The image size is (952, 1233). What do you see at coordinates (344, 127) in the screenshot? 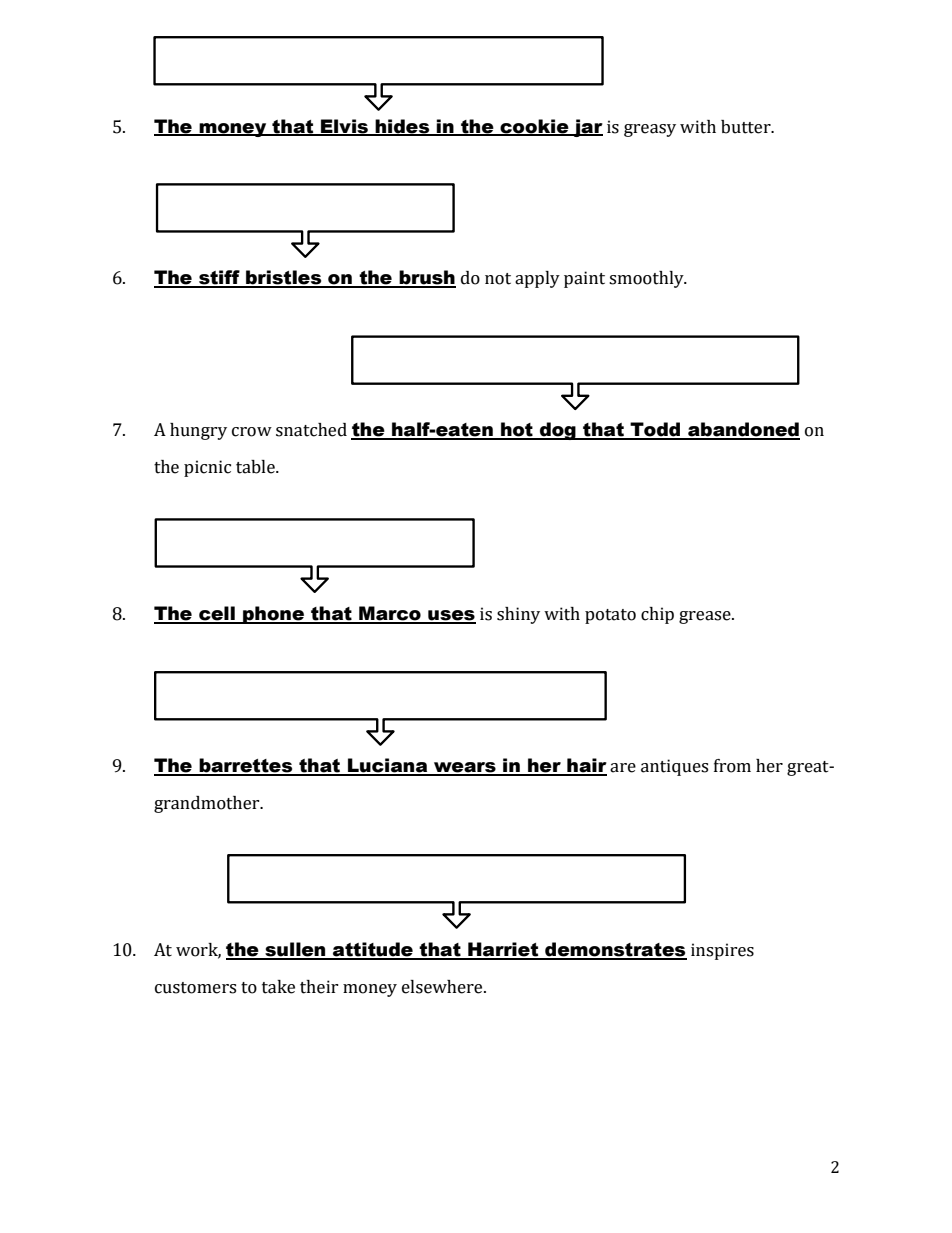
I see `Elvis` at bounding box center [344, 127].
